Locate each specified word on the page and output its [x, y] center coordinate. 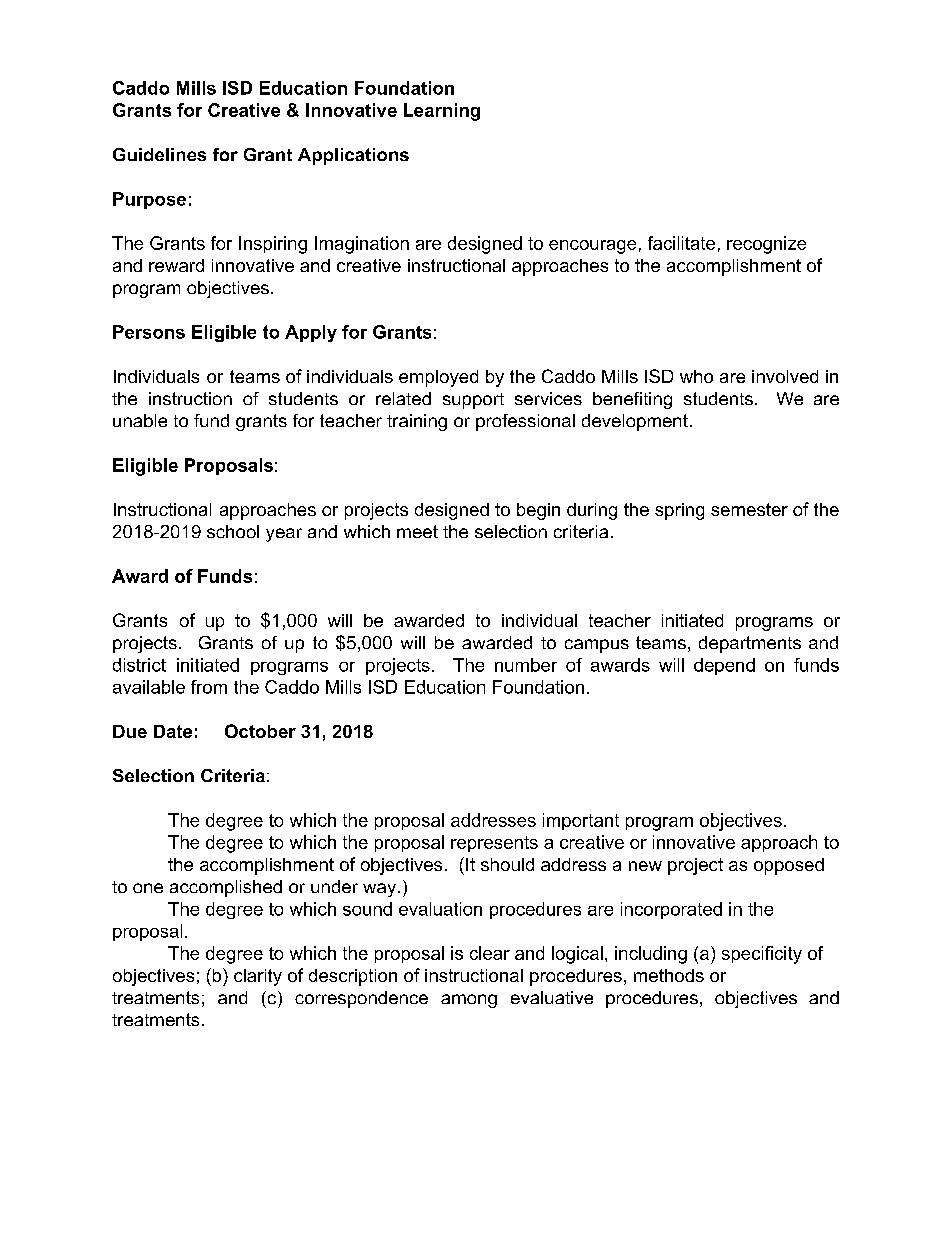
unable [140, 420]
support [473, 401]
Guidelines [159, 154]
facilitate [681, 243]
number [526, 665]
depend [724, 666]
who [696, 376]
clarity [258, 977]
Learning [442, 112]
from [209, 687]
